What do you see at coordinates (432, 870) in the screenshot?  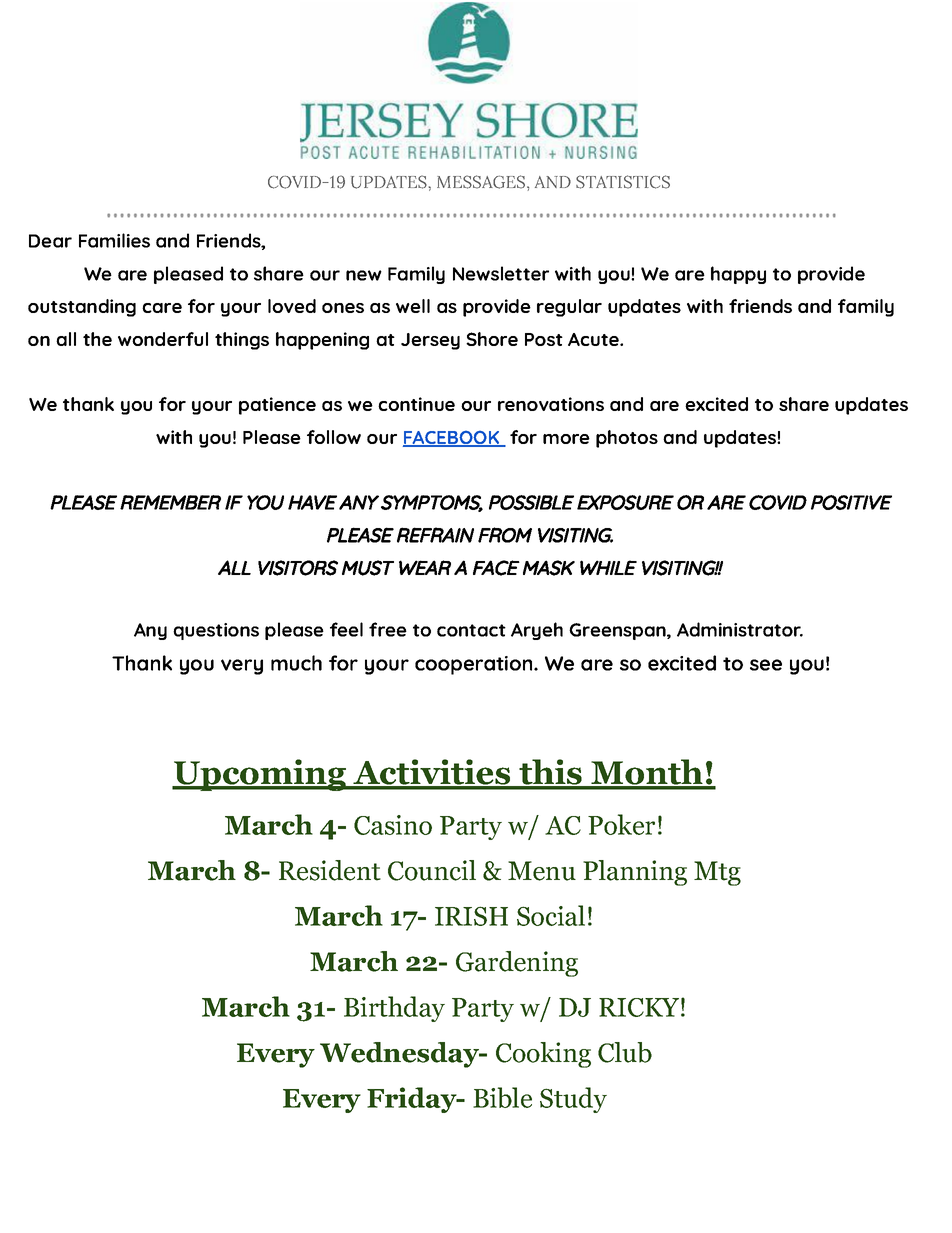 I see `Council` at bounding box center [432, 870].
